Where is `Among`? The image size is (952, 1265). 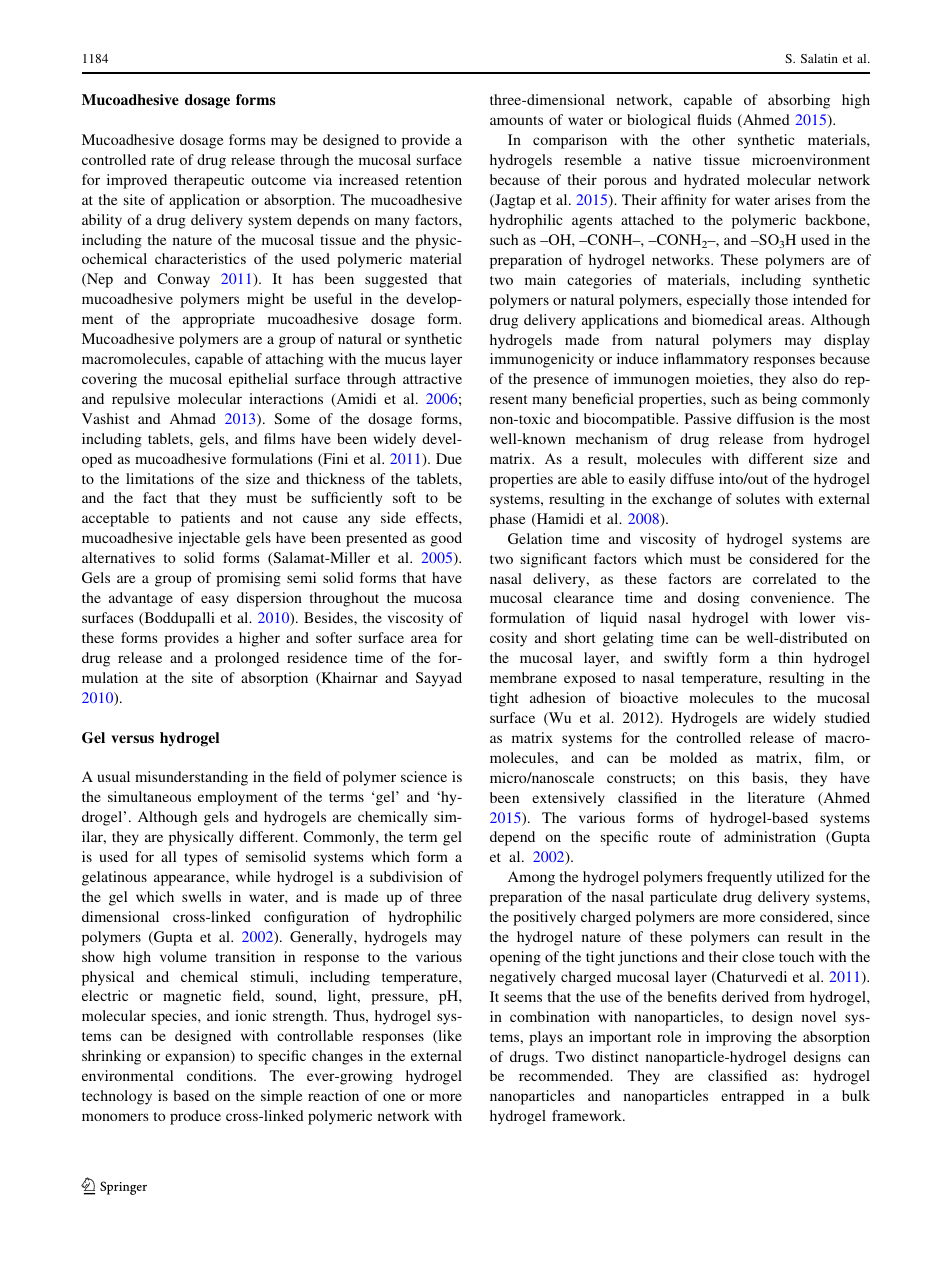 Among is located at coordinates (531, 878).
